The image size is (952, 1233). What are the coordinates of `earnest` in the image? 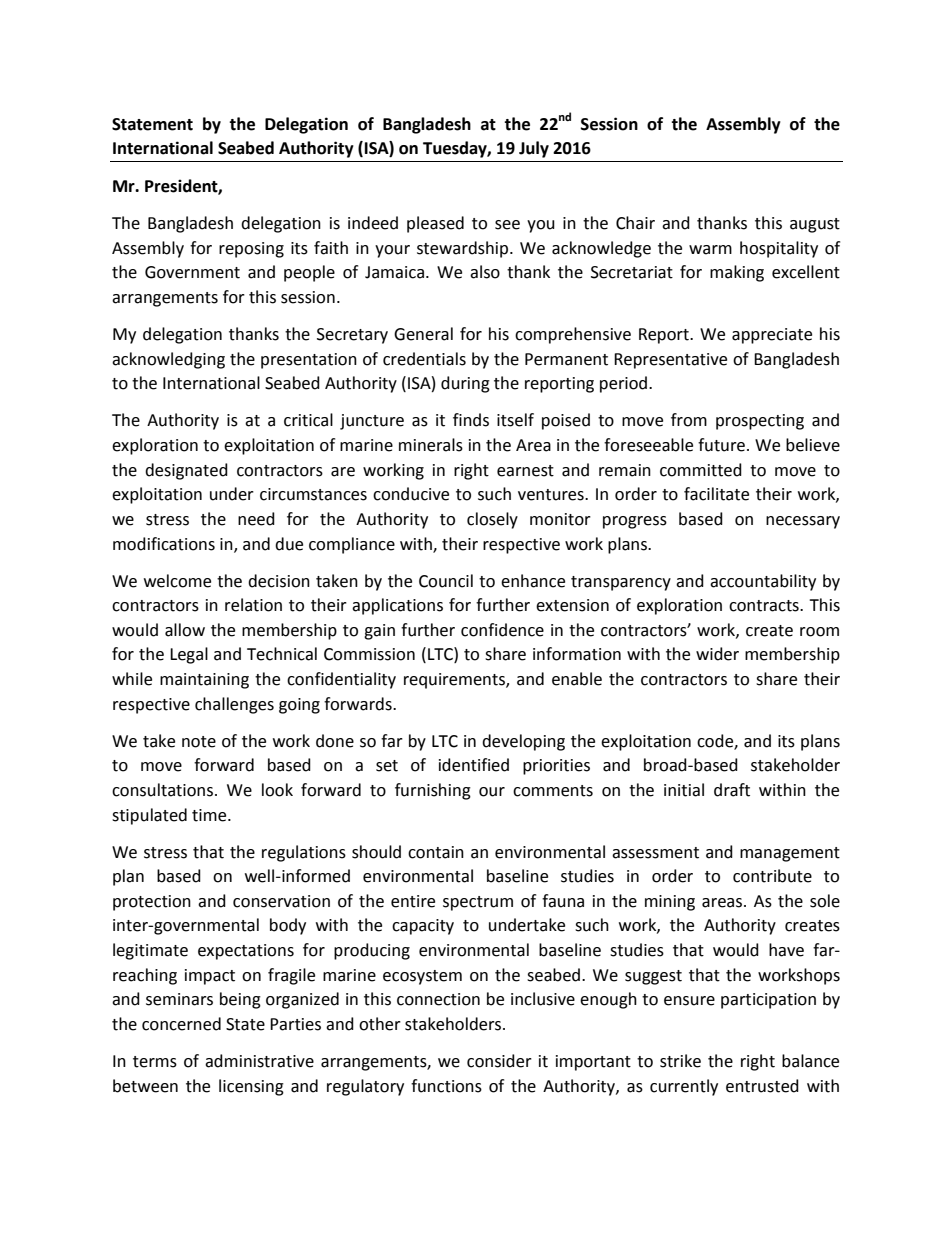 It's located at (525, 471).
